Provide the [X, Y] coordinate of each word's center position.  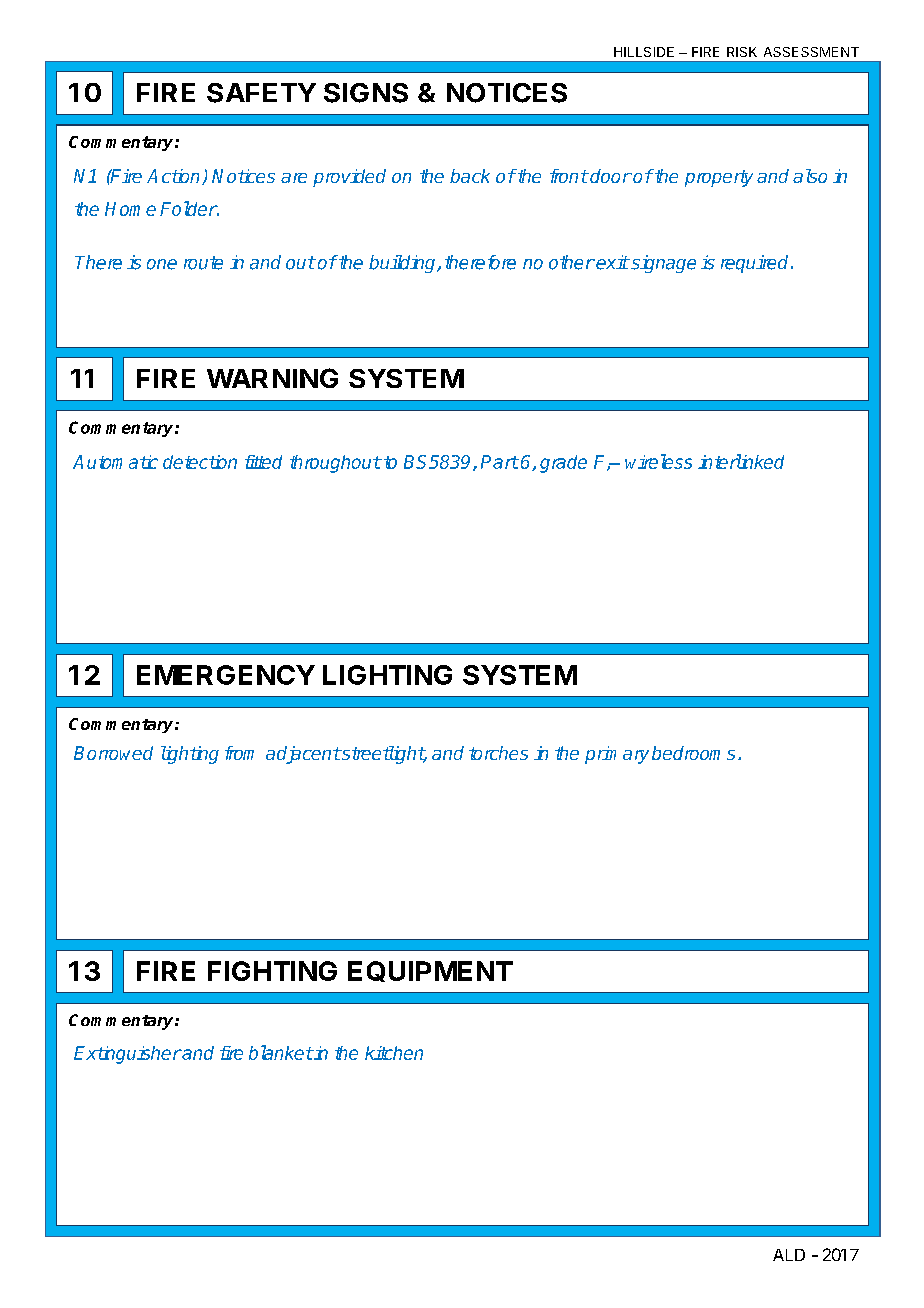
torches [498, 753]
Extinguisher [128, 1055]
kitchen [394, 1053]
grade [563, 464]
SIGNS [366, 93]
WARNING [272, 378]
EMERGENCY [226, 675]
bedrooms [693, 753]
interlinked [741, 461]
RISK [742, 52]
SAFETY [261, 93]
